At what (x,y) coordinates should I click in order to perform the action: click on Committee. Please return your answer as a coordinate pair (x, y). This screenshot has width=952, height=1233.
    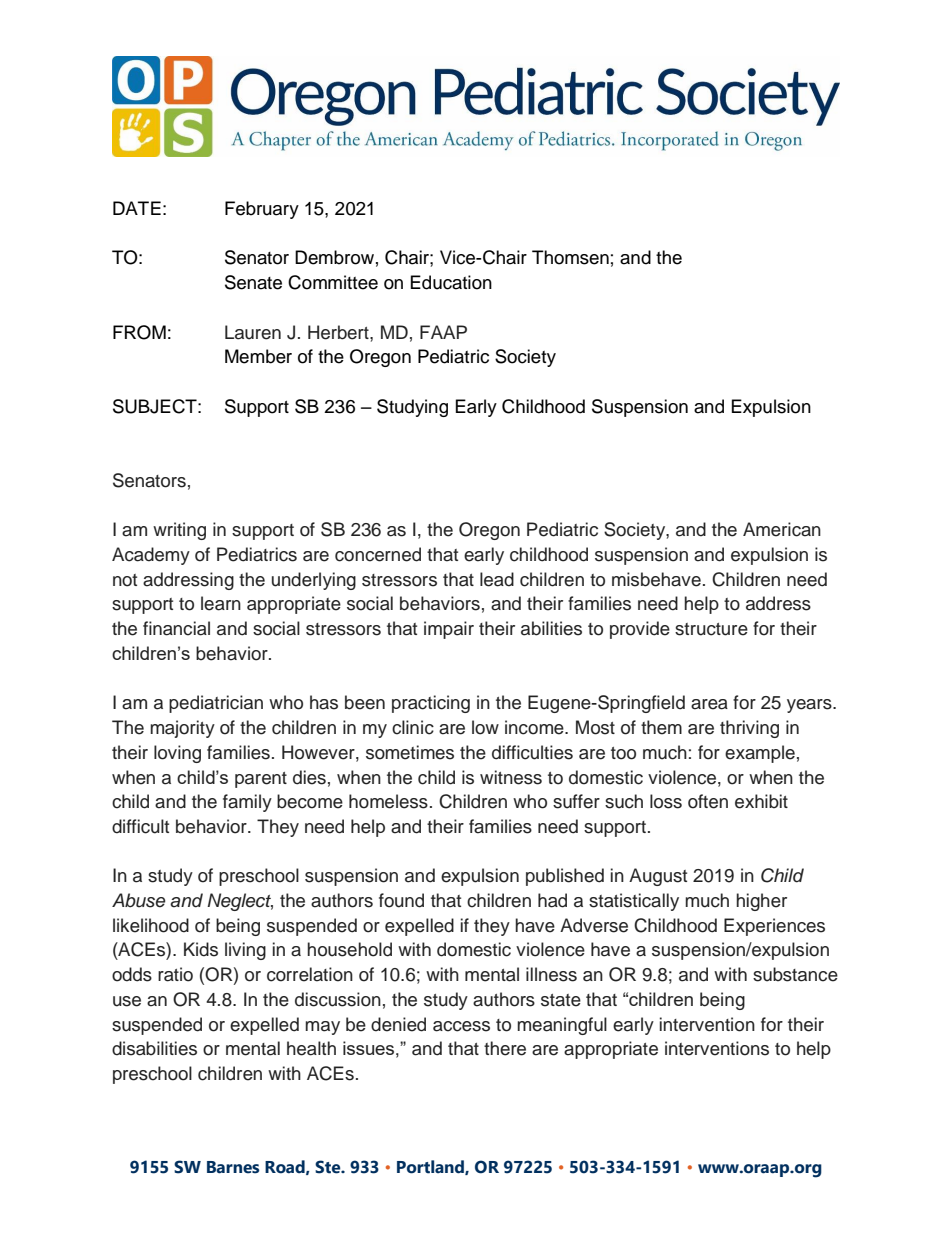
    Looking at the image, I should click on (333, 282).
